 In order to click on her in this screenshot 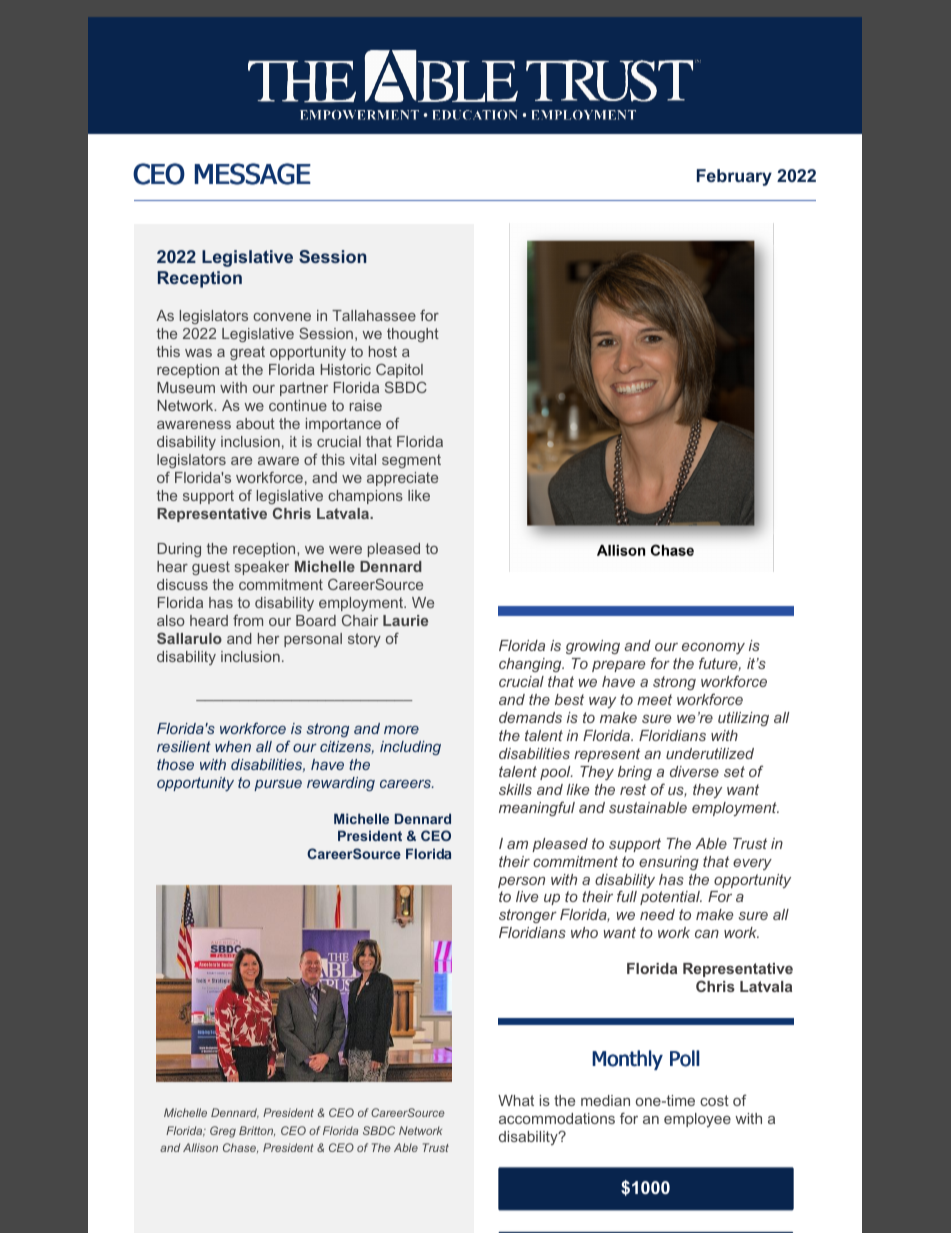, I will do `click(268, 638)`.
